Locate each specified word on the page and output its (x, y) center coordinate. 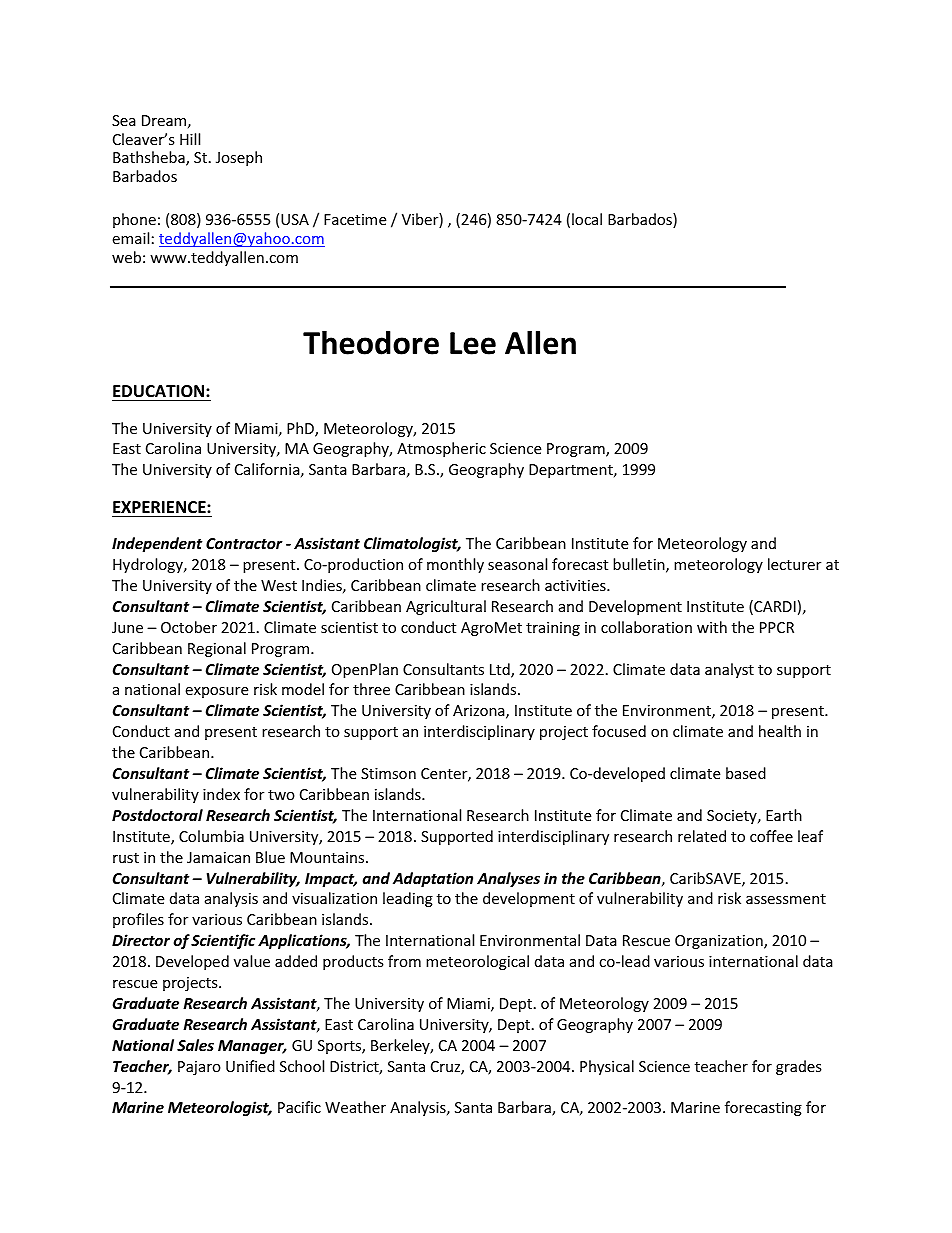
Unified (250, 1066)
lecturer (794, 564)
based (746, 773)
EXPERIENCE (160, 507)
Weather (355, 1107)
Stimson (388, 773)
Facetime (355, 219)
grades (799, 1067)
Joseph (239, 158)
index (221, 794)
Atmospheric (441, 449)
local (587, 219)
